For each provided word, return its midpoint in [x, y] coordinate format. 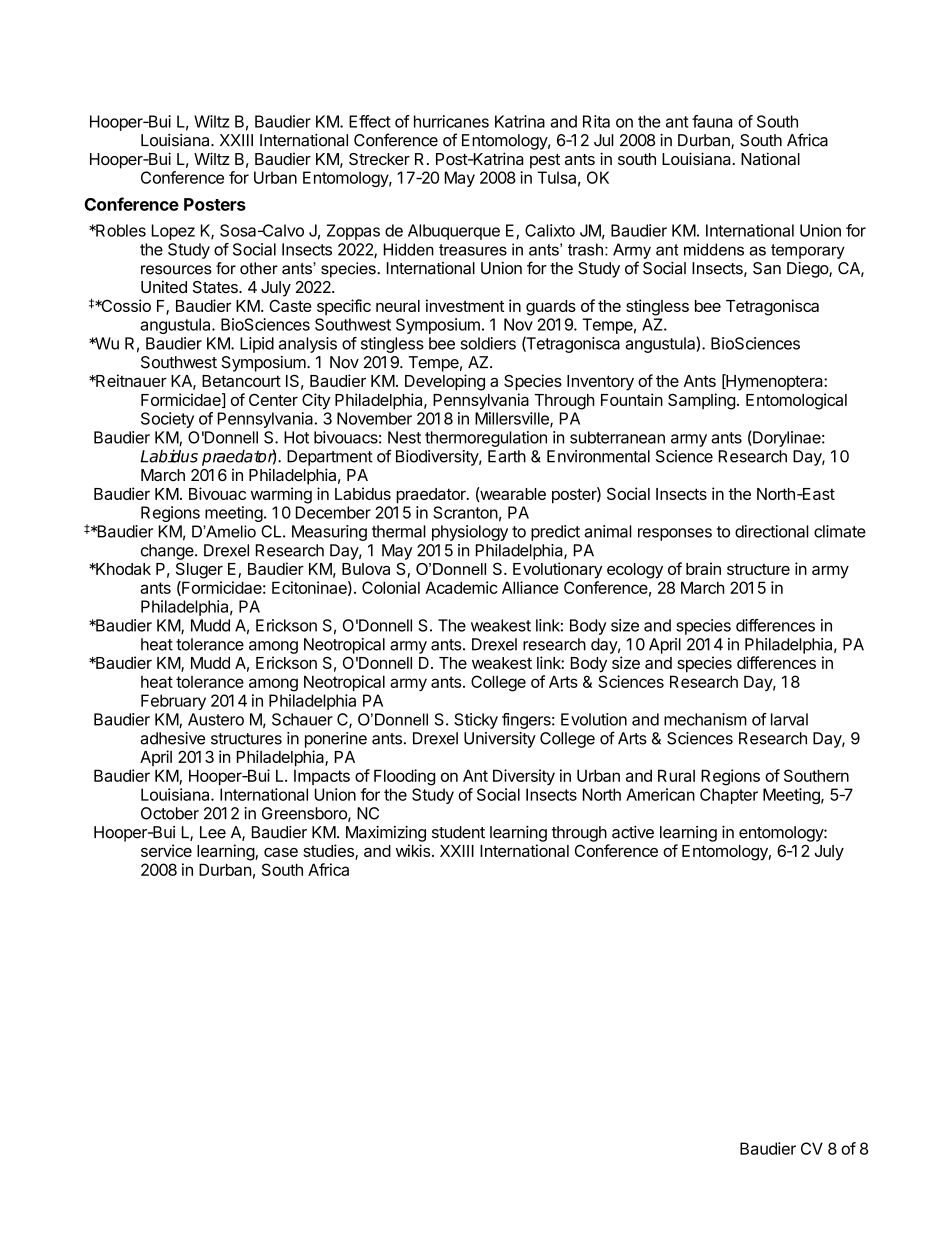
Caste [290, 305]
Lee [213, 832]
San [767, 268]
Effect [370, 121]
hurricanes [451, 121]
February [173, 702]
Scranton [465, 512]
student [458, 832]
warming [281, 495]
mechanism [705, 719]
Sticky [476, 721]
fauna [712, 121]
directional [772, 531]
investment [465, 305]
